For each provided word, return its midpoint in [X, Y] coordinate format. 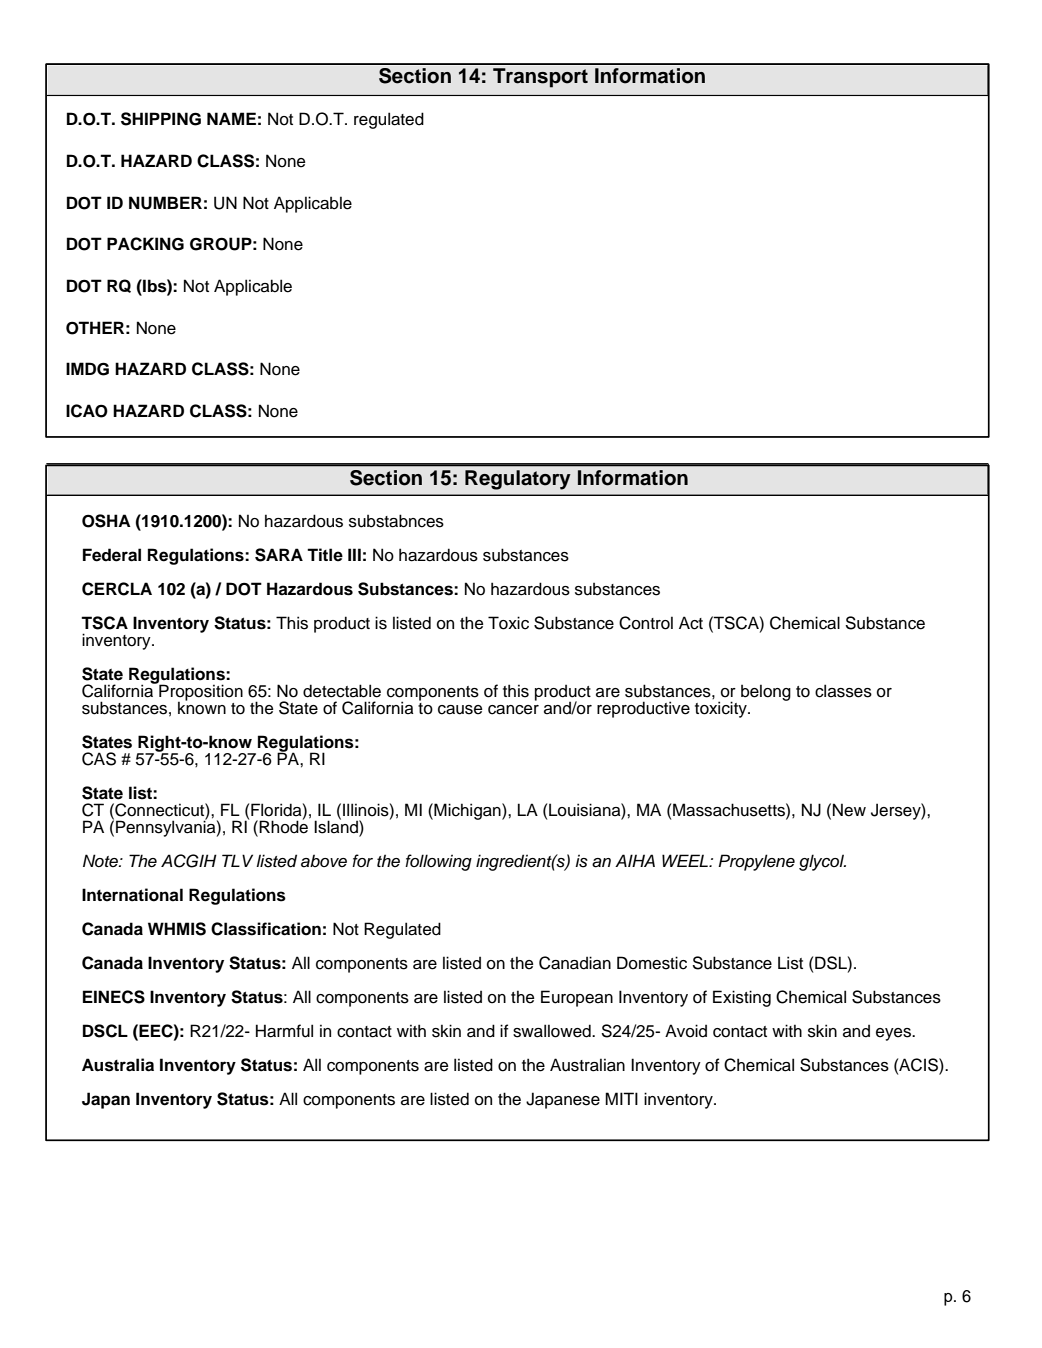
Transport [540, 78]
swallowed [553, 1031]
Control [646, 623]
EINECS [114, 997]
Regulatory [518, 480]
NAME [231, 118]
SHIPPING [161, 119]
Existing [742, 998]
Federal [112, 555]
